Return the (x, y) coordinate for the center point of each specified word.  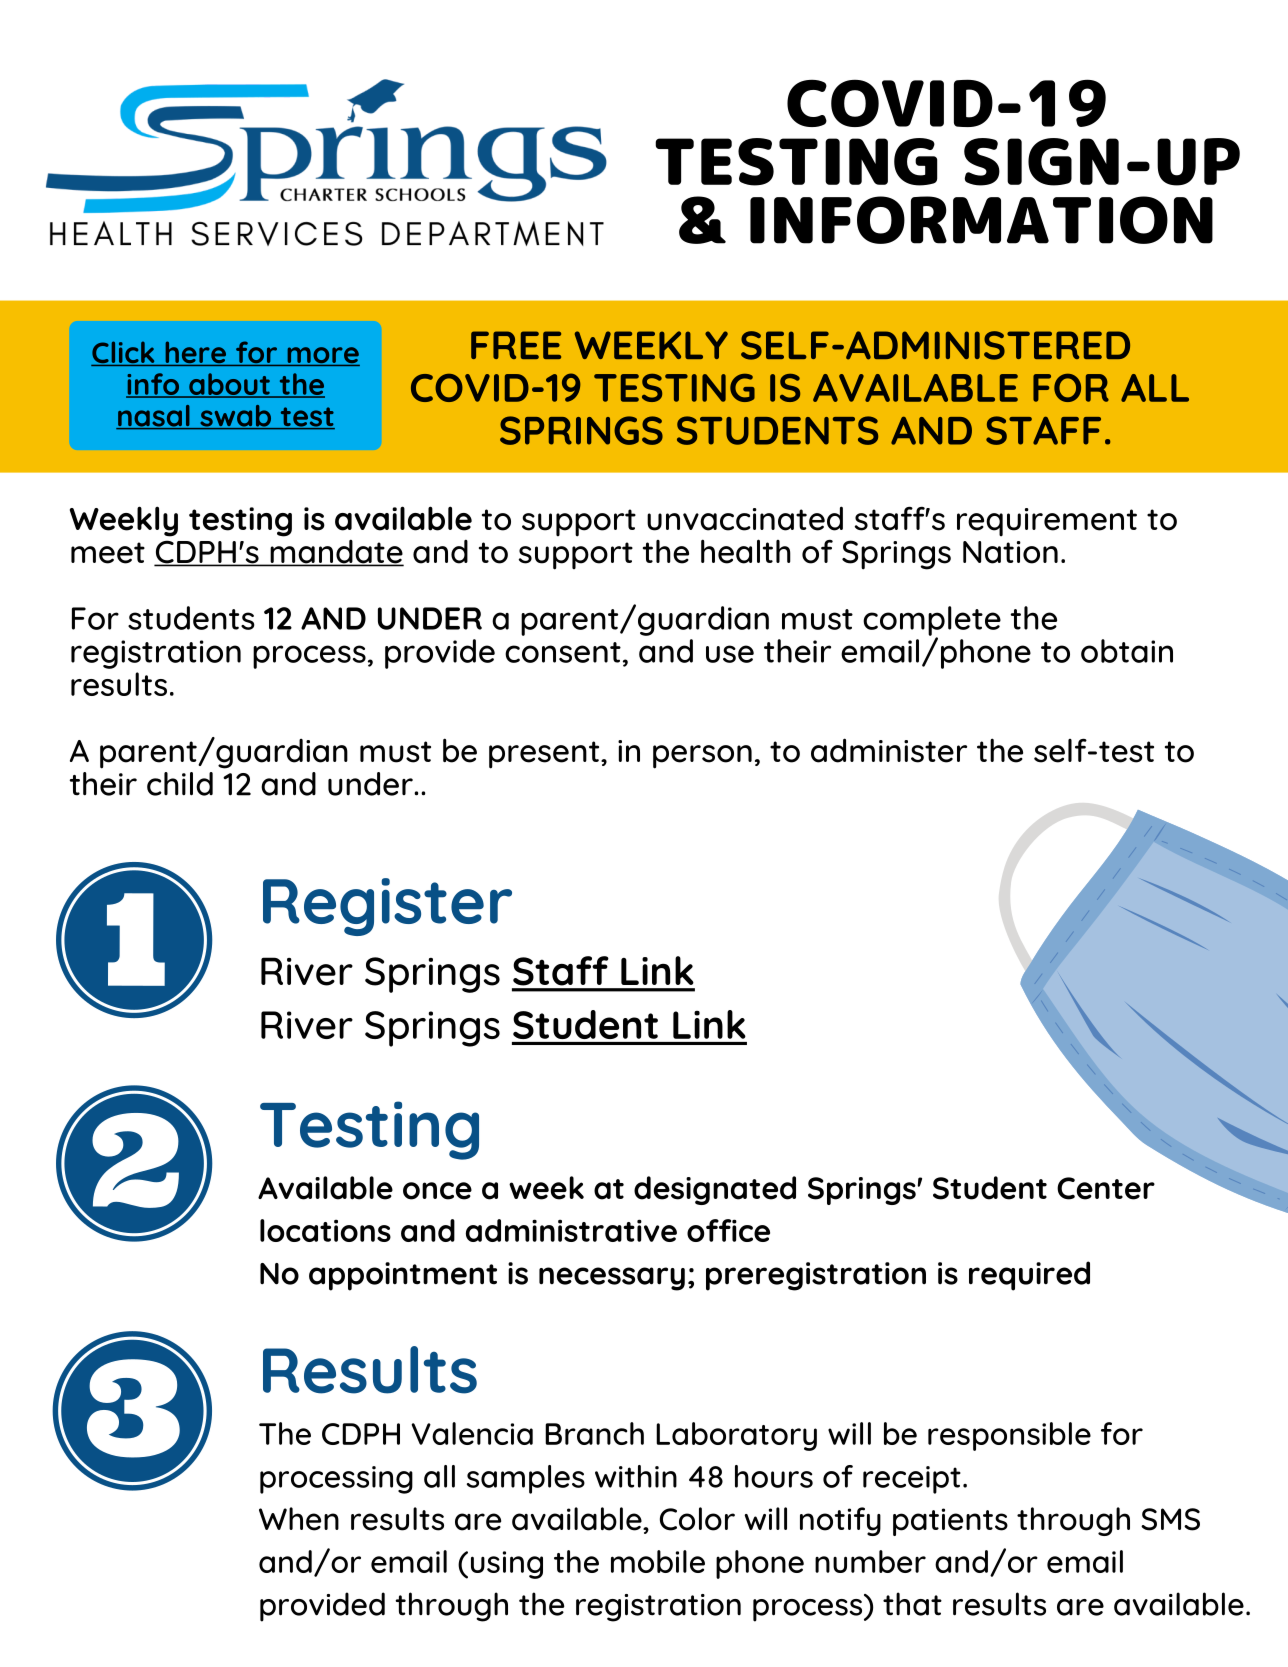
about (229, 385)
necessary (612, 1279)
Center (1106, 1188)
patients (950, 1522)
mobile (658, 1561)
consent (563, 652)
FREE (516, 345)
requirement (1047, 522)
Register (387, 907)
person (702, 757)
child (180, 784)
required (1029, 1276)
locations (325, 1230)
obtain (1127, 651)
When (299, 1519)
